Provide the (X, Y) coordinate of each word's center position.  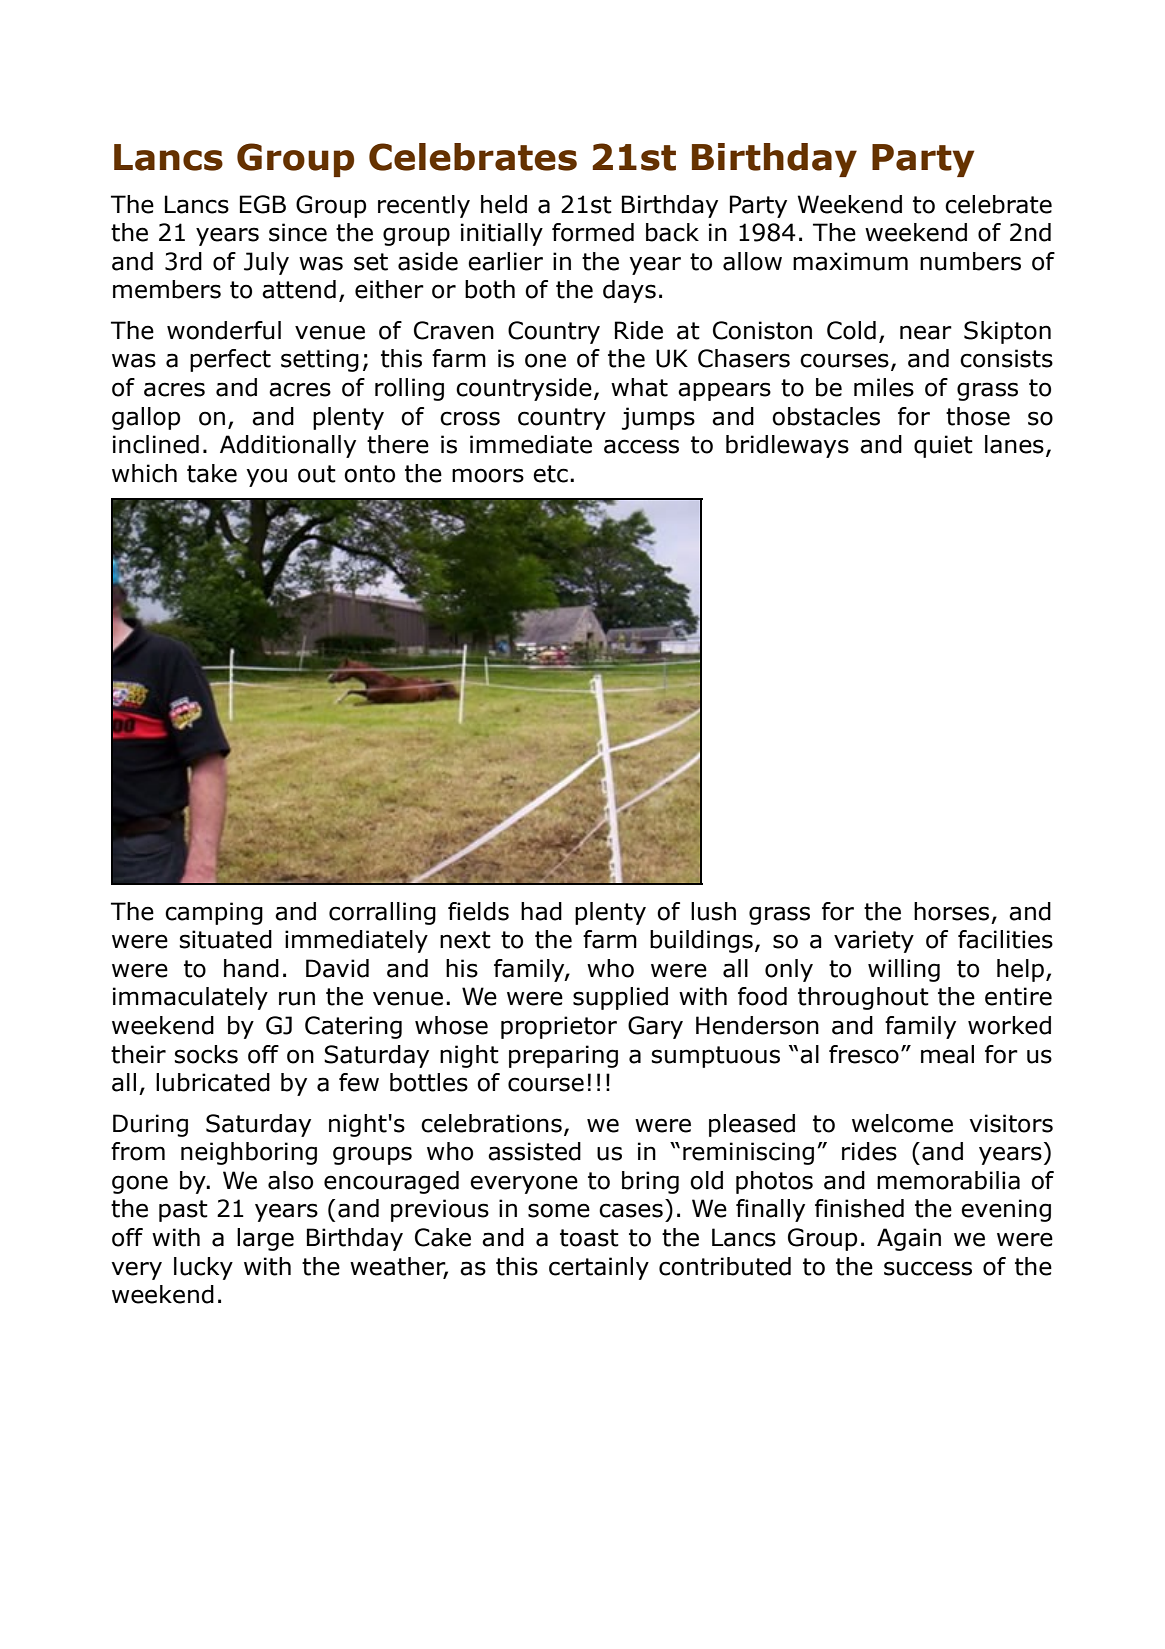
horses (951, 911)
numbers (970, 261)
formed (593, 232)
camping (214, 913)
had (541, 911)
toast (589, 1238)
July (266, 263)
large (265, 1239)
